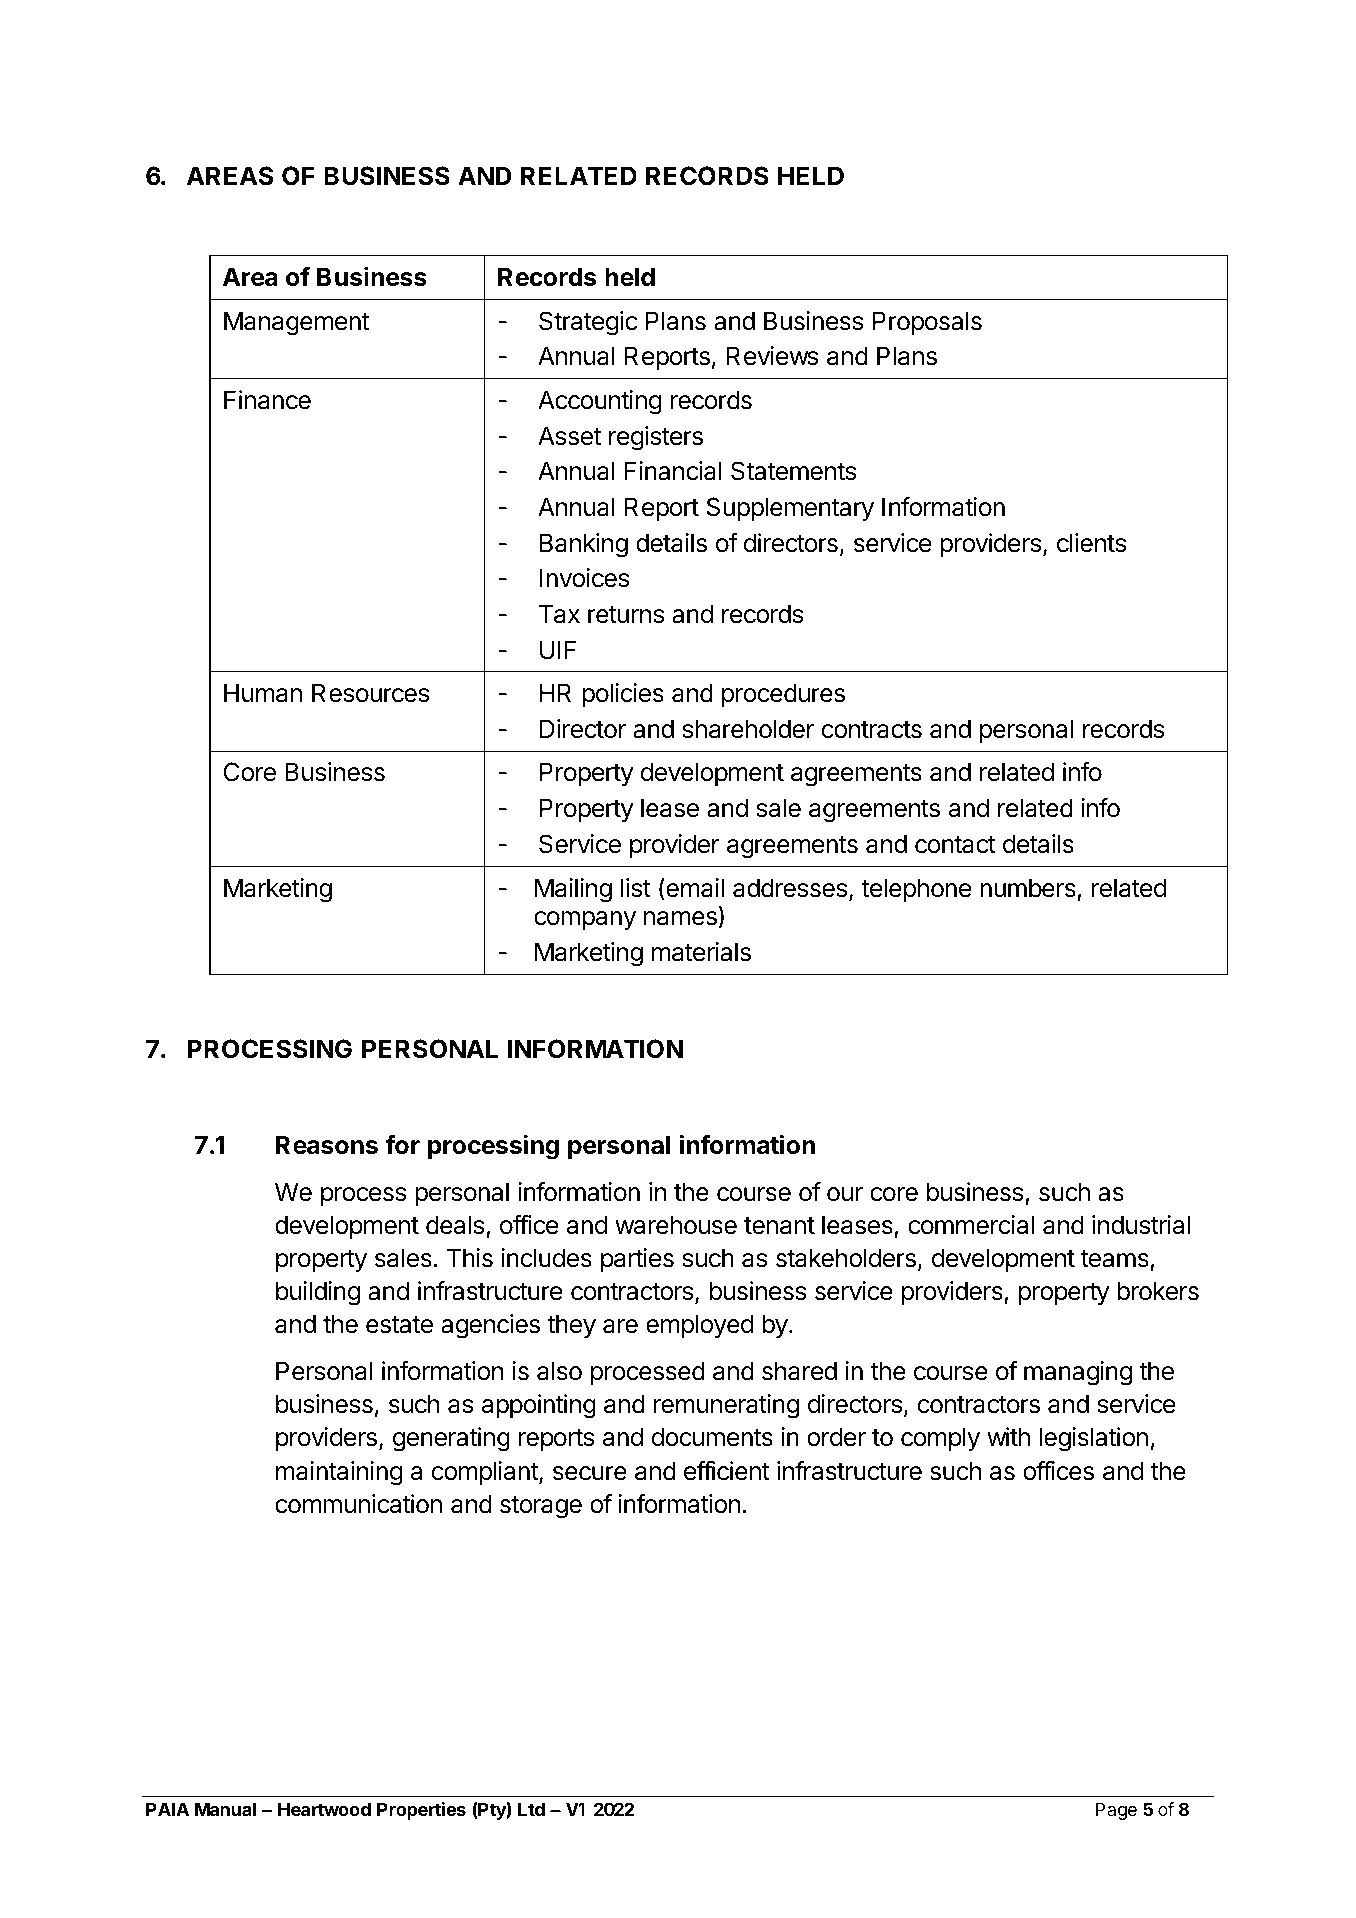  I want to click on materials, so click(701, 952).
